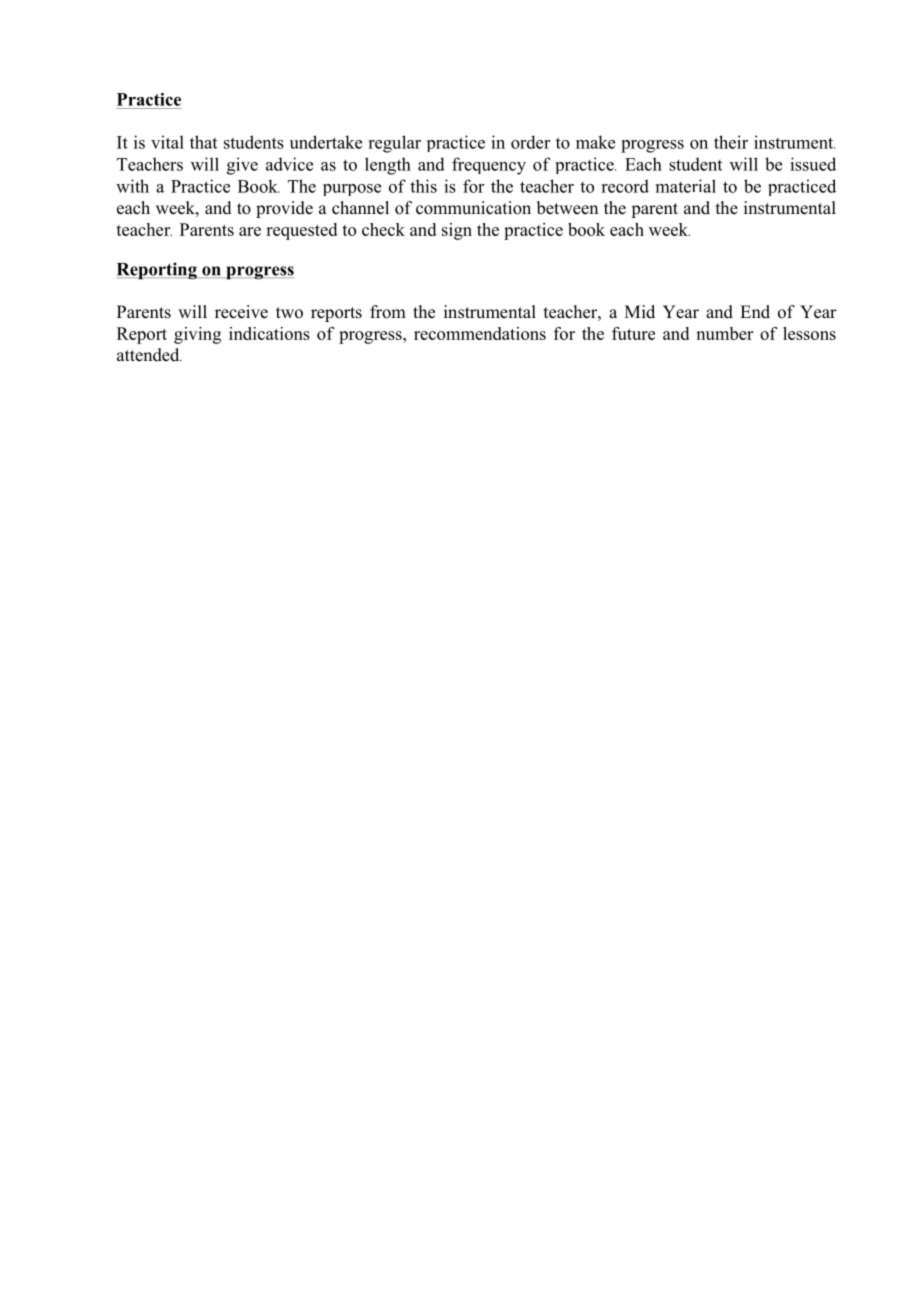 The image size is (924, 1308). I want to click on their, so click(731, 142).
